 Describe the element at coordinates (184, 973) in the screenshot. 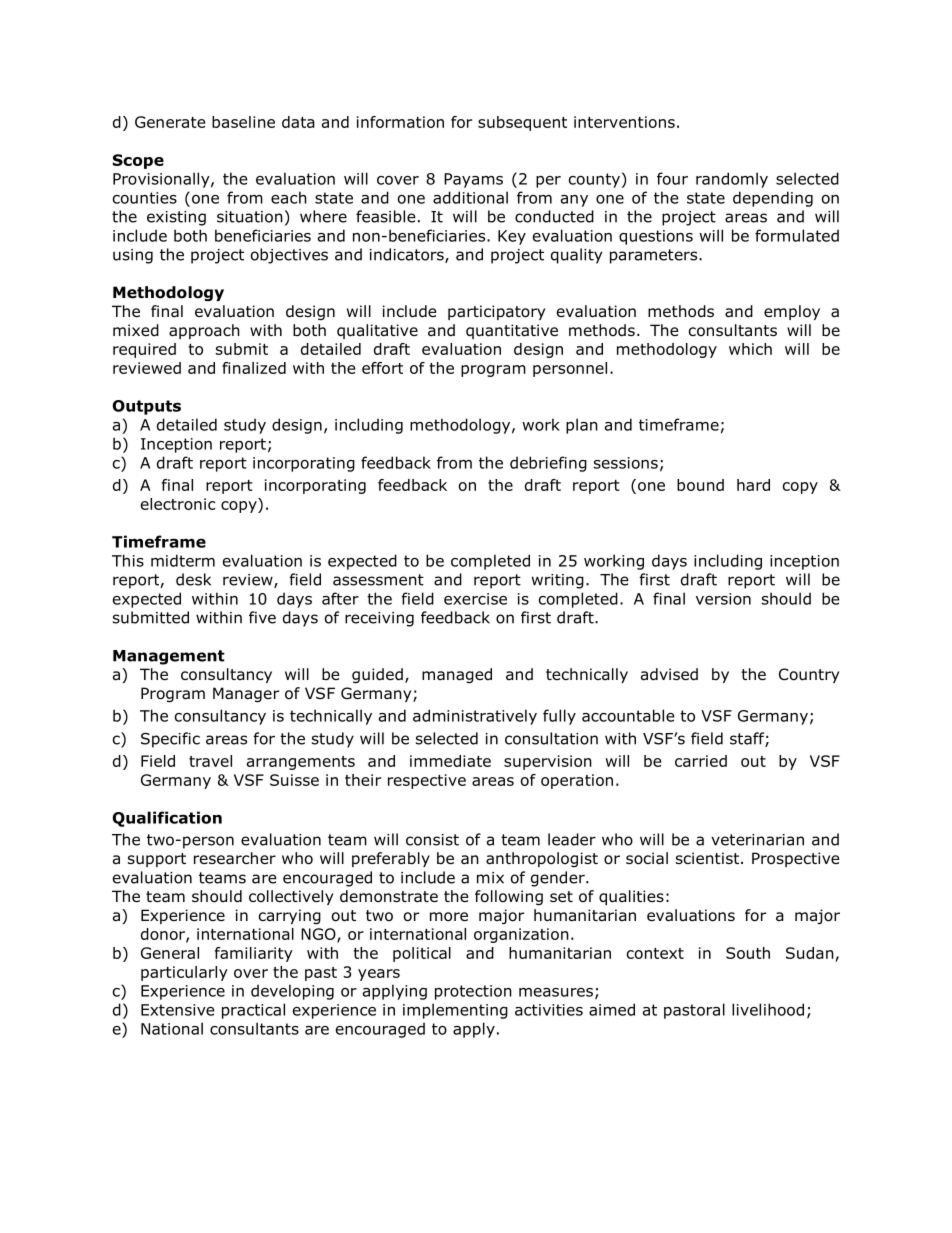

I see `particularly` at that location.
